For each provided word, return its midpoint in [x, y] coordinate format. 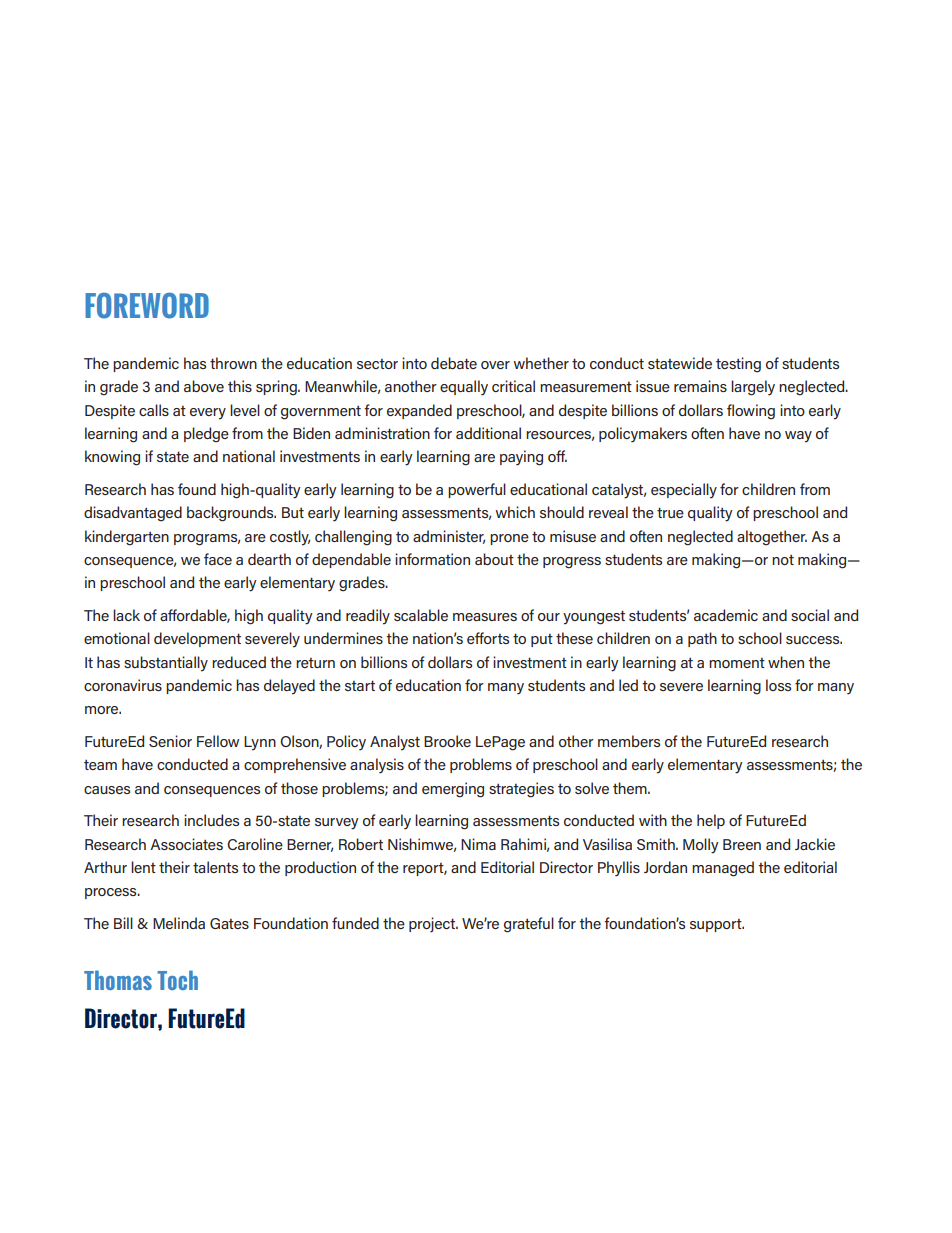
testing [738, 365]
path [702, 639]
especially [684, 491]
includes [211, 820]
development [197, 639]
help [711, 821]
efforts [488, 638]
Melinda [179, 923]
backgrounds [231, 514]
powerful [477, 490]
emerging [453, 790]
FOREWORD [147, 305]
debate [454, 363]
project [433, 924]
